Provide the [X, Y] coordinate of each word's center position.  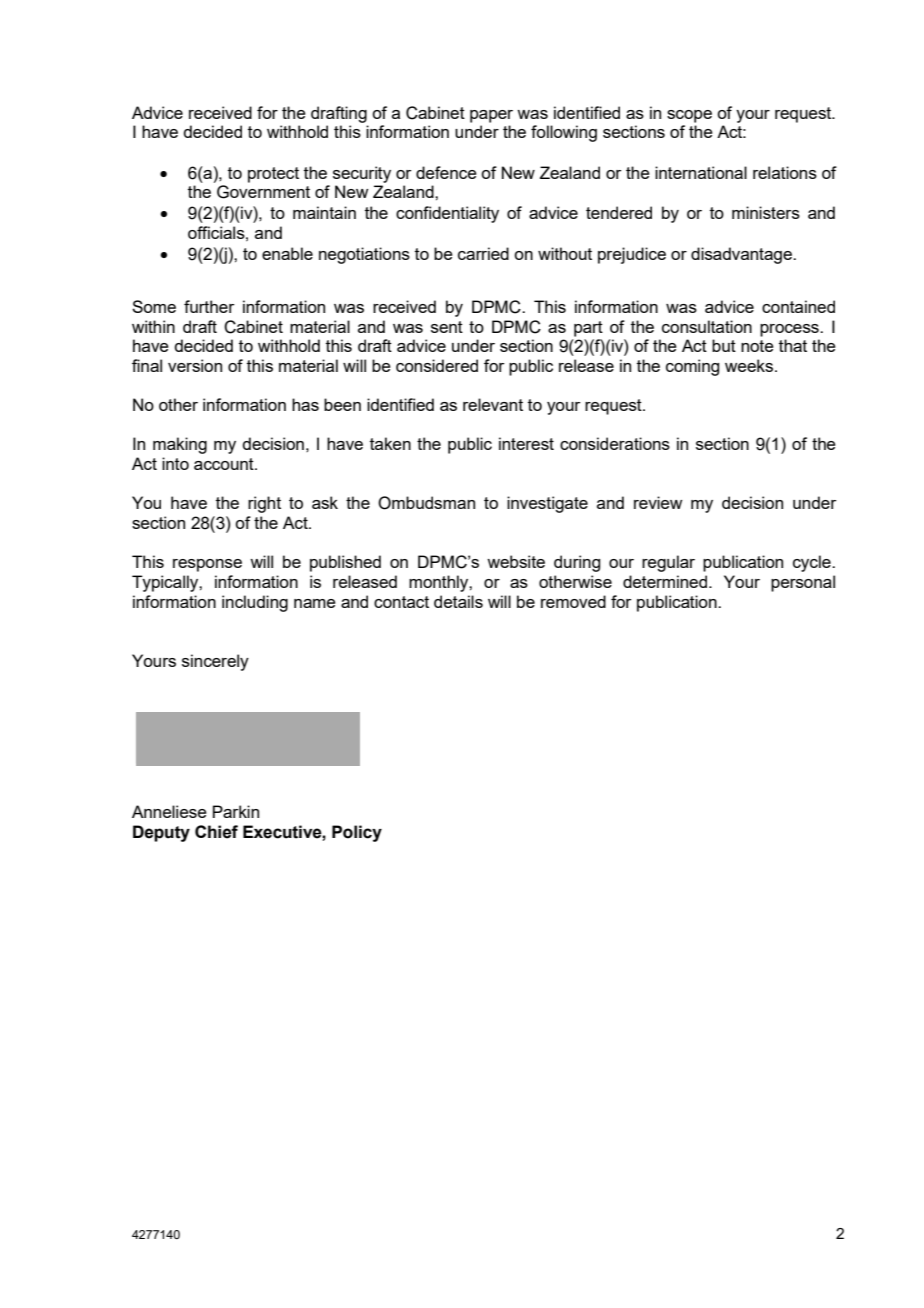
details [458, 601]
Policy [357, 833]
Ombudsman [426, 503]
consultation [707, 326]
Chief [216, 832]
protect [273, 175]
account [225, 464]
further [209, 306]
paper [491, 116]
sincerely [215, 662]
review [658, 502]
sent [447, 327]
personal [803, 583]
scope [689, 116]
